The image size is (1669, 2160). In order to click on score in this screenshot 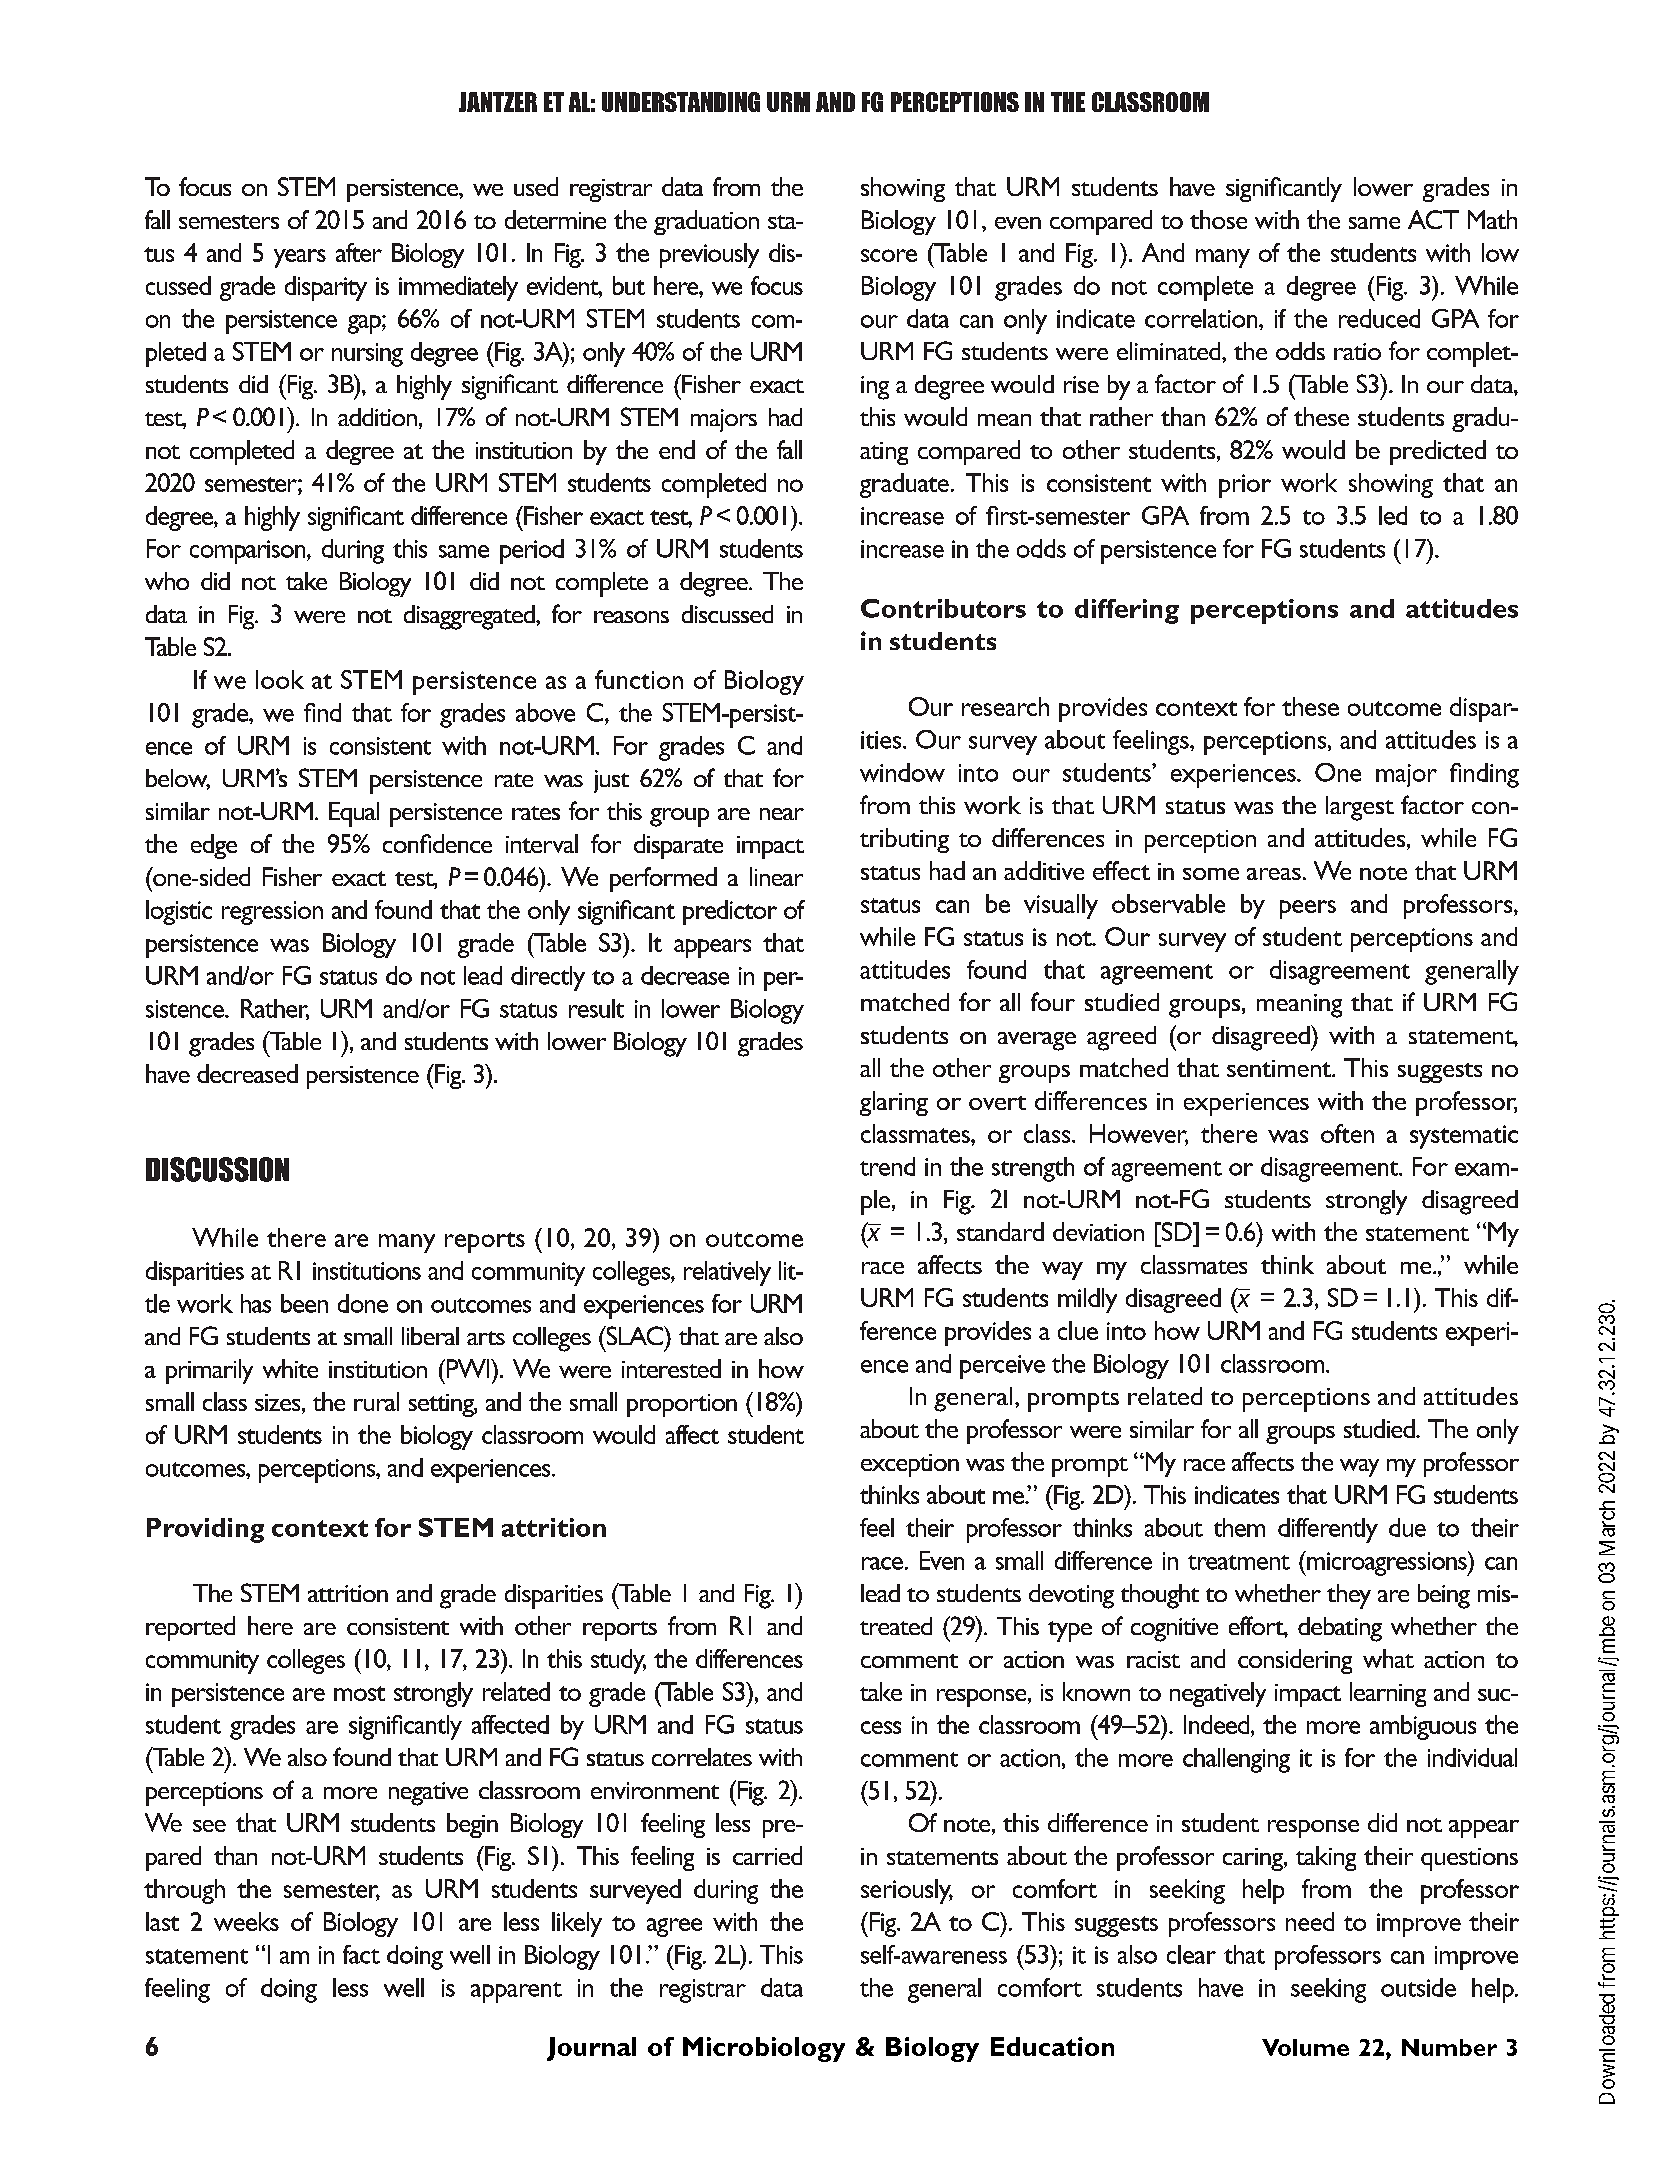, I will do `click(889, 255)`.
